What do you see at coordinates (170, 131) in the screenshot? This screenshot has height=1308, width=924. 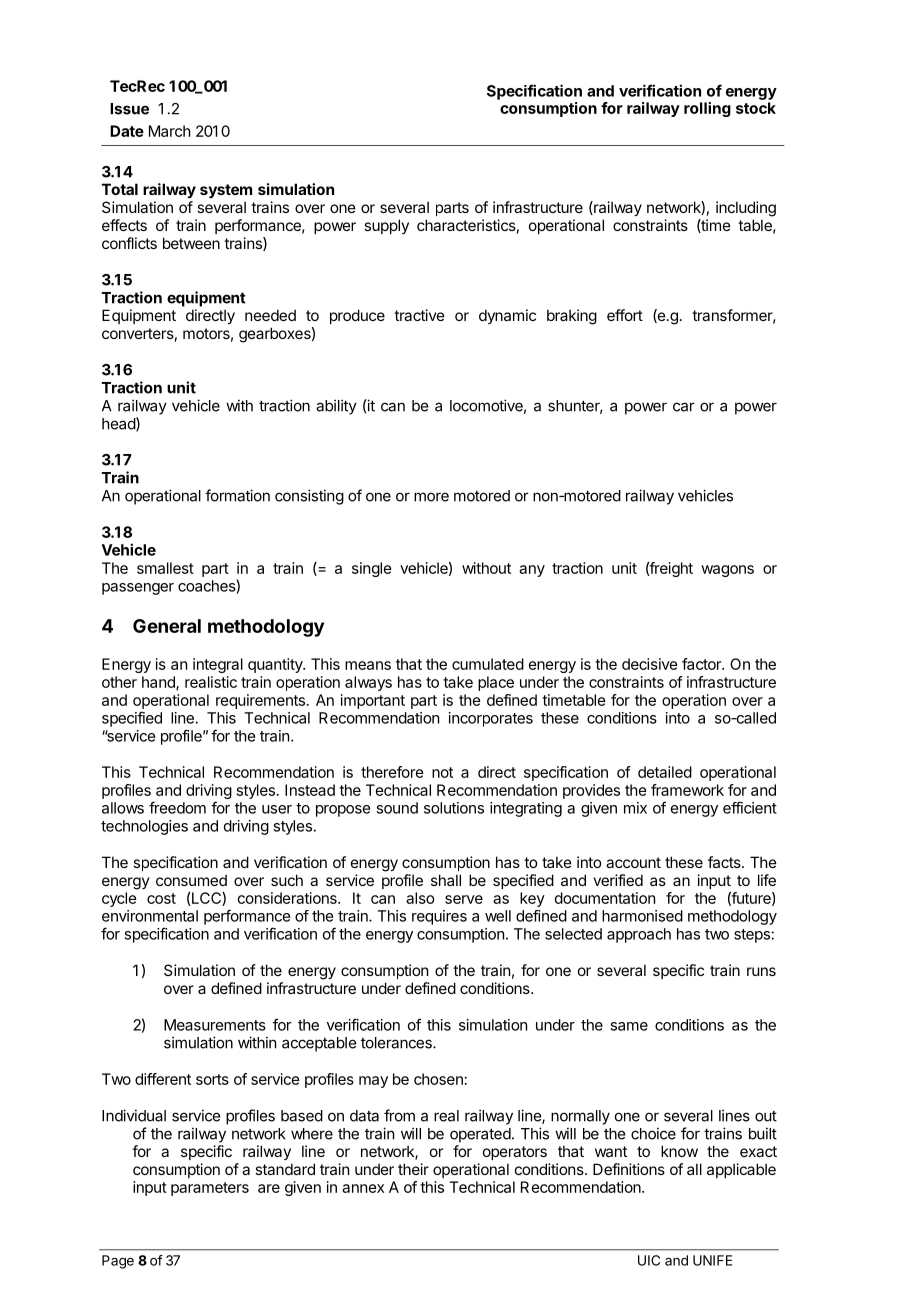 I see `March` at bounding box center [170, 131].
